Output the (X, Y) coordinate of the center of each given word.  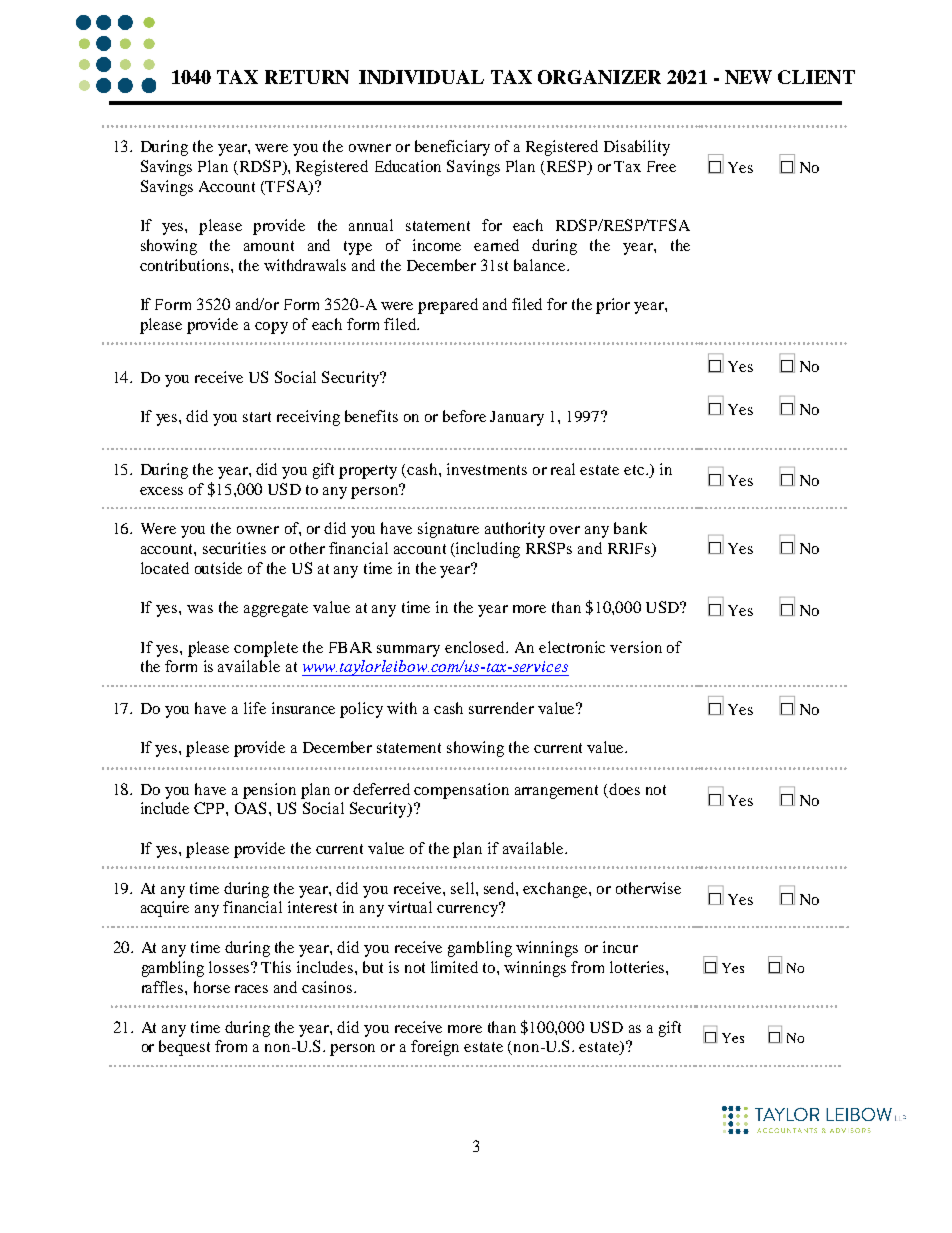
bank (630, 528)
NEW (748, 77)
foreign (435, 1048)
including (487, 550)
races (251, 989)
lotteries (638, 967)
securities (234, 548)
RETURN (307, 77)
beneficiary (452, 148)
